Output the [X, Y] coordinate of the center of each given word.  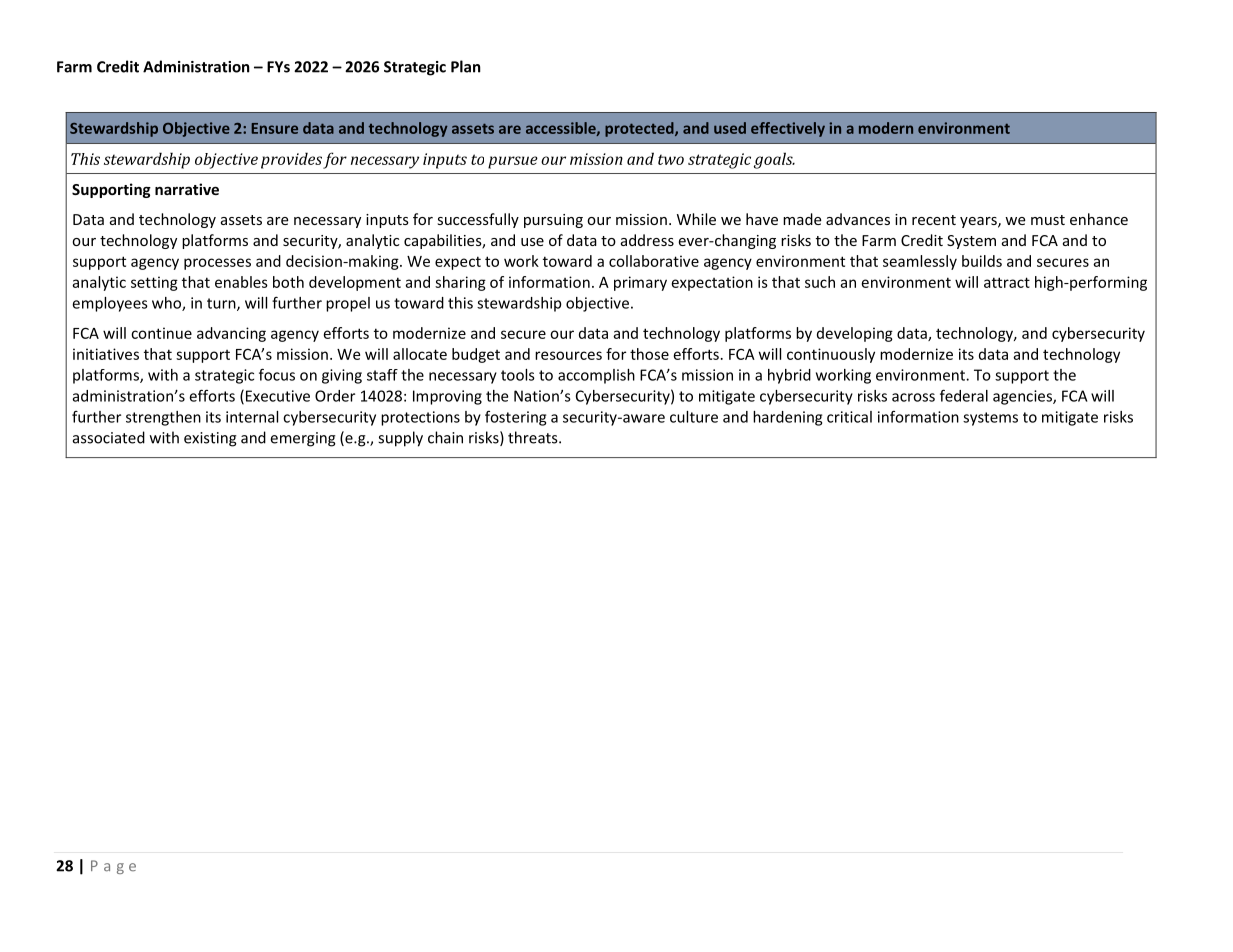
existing [210, 439]
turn [222, 304]
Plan [466, 66]
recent [934, 220]
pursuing [553, 221]
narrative [187, 189]
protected [640, 129]
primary [640, 283]
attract [1007, 282]
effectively [788, 129]
